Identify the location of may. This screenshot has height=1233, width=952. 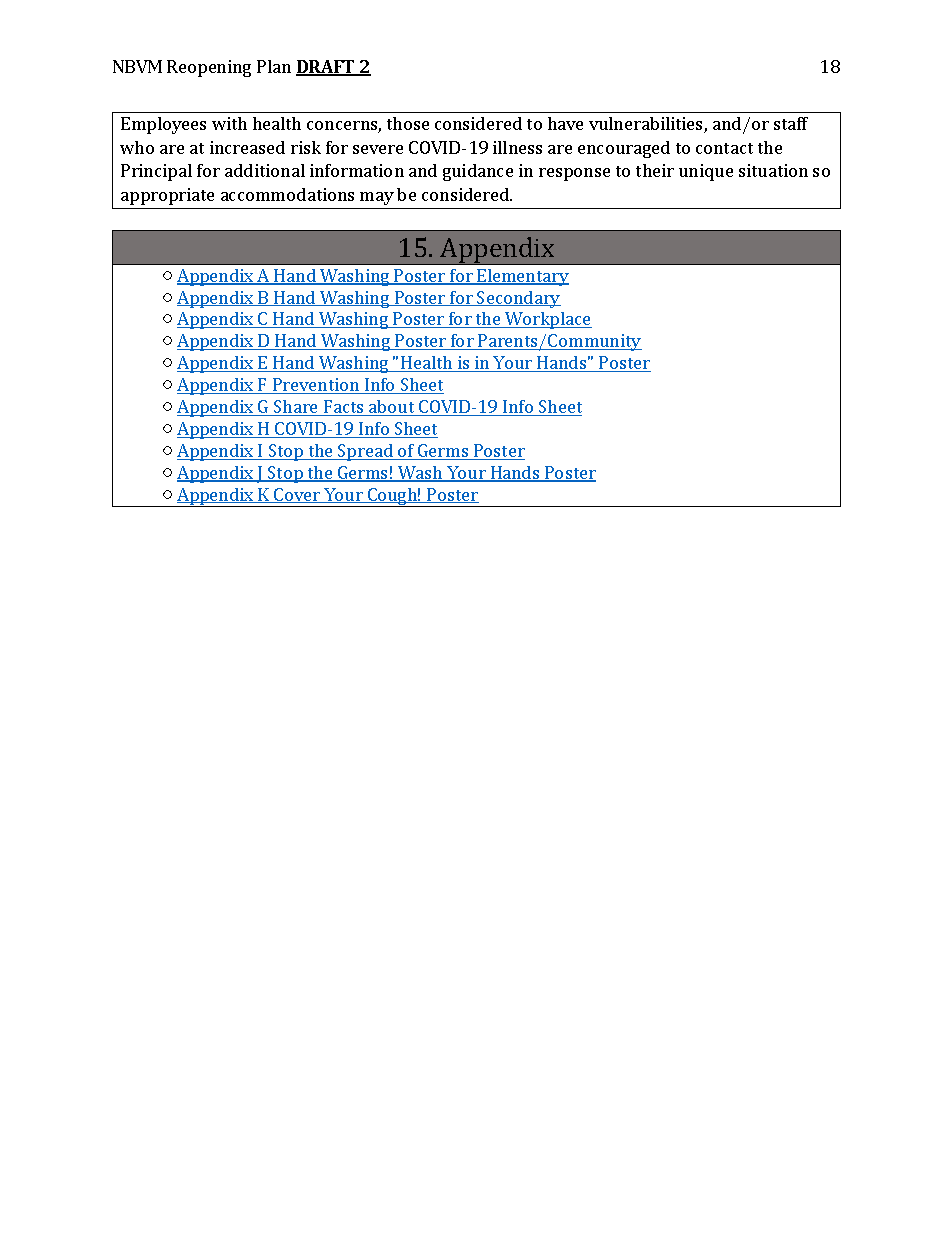
(377, 198).
